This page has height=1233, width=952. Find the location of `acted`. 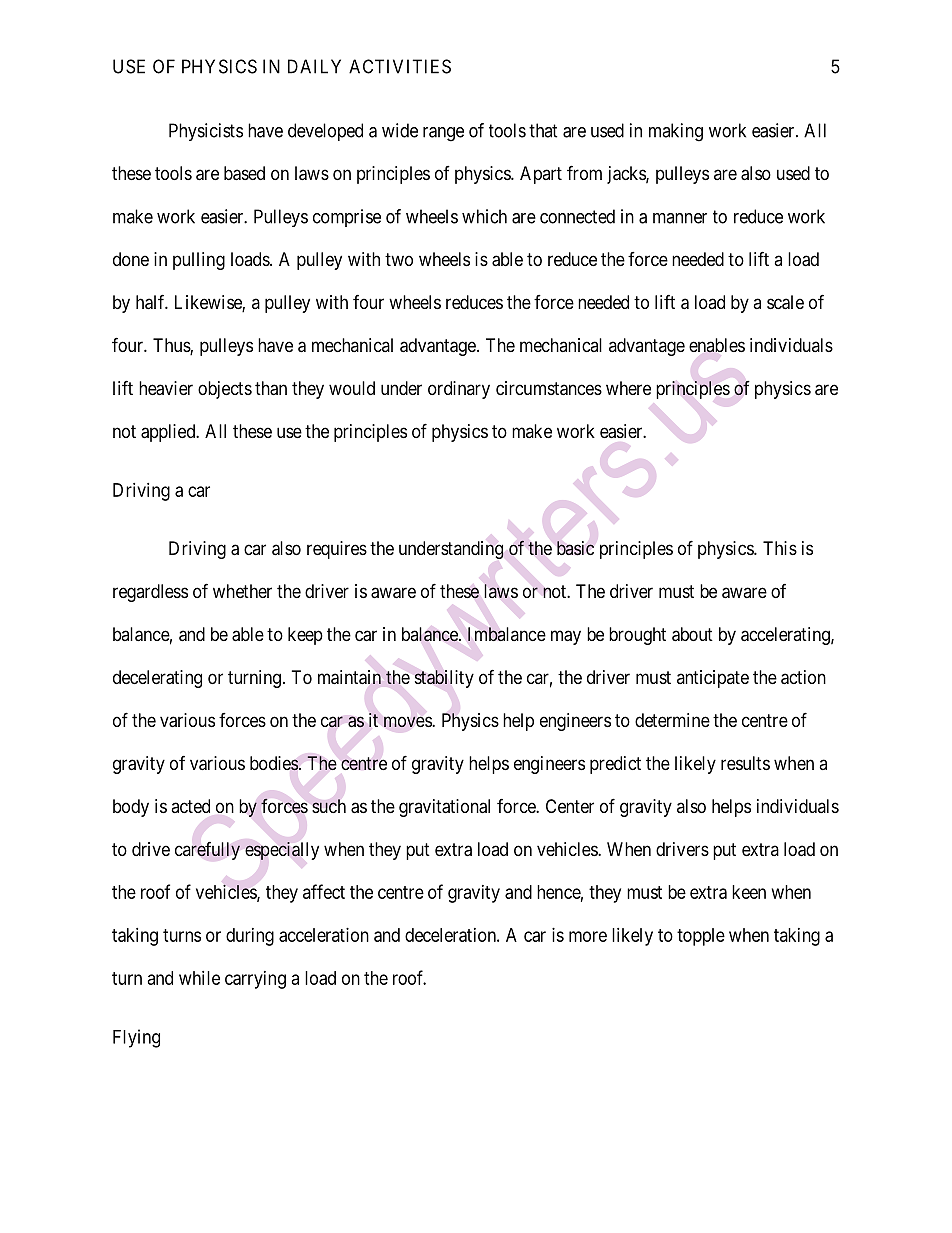

acted is located at coordinates (190, 806).
